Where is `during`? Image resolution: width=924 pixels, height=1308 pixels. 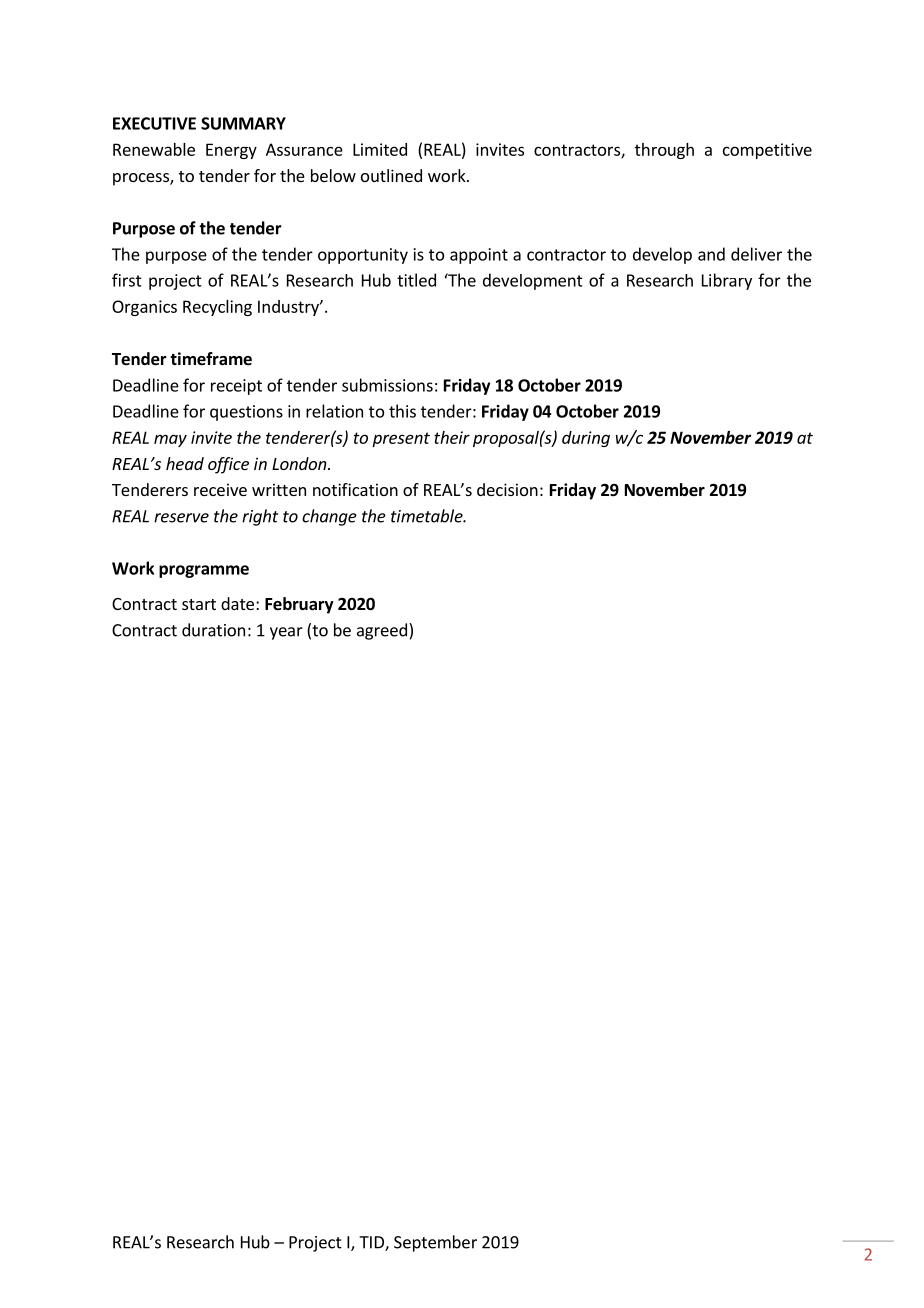 during is located at coordinates (586, 439).
